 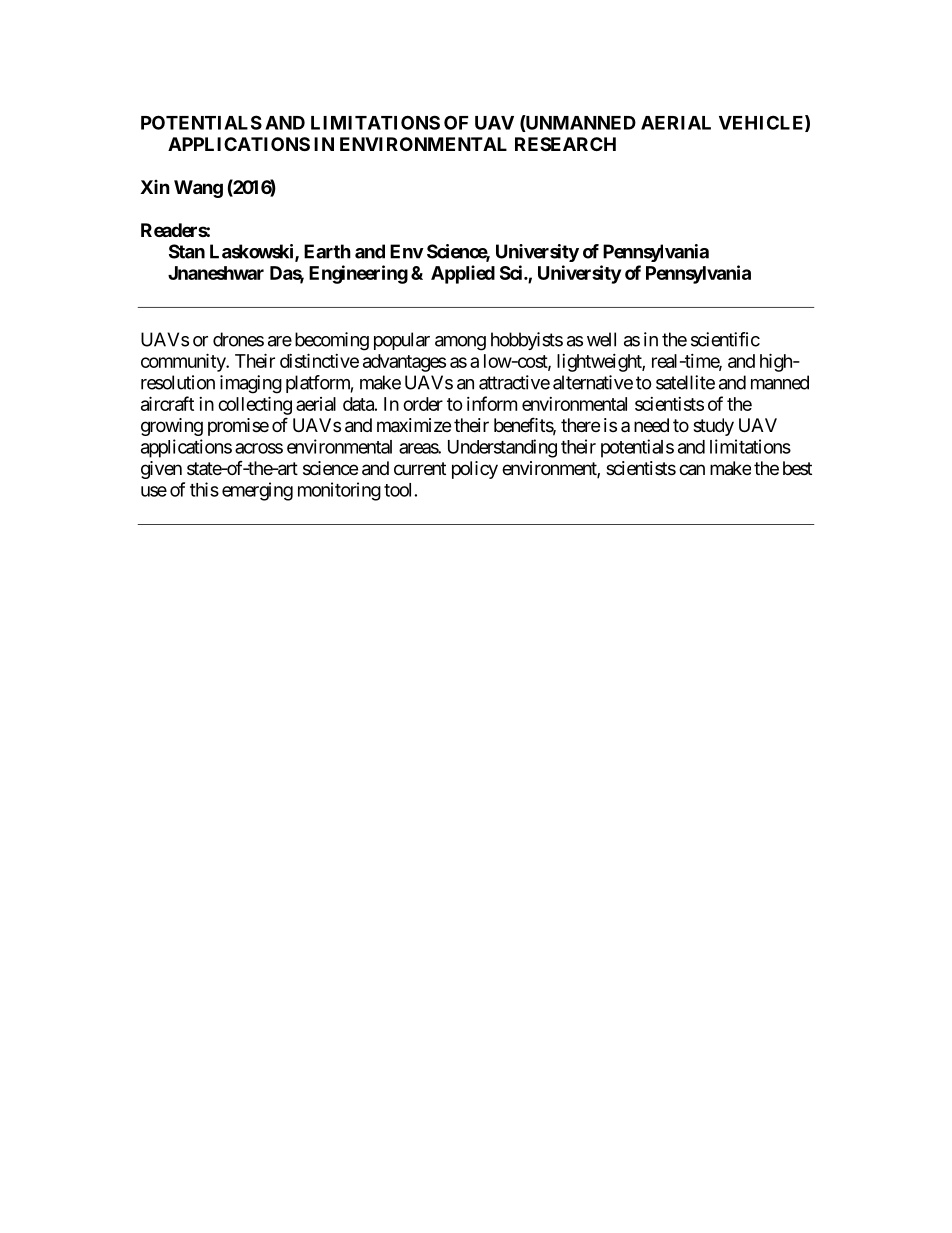 What do you see at coordinates (601, 339) in the screenshot?
I see `well` at bounding box center [601, 339].
